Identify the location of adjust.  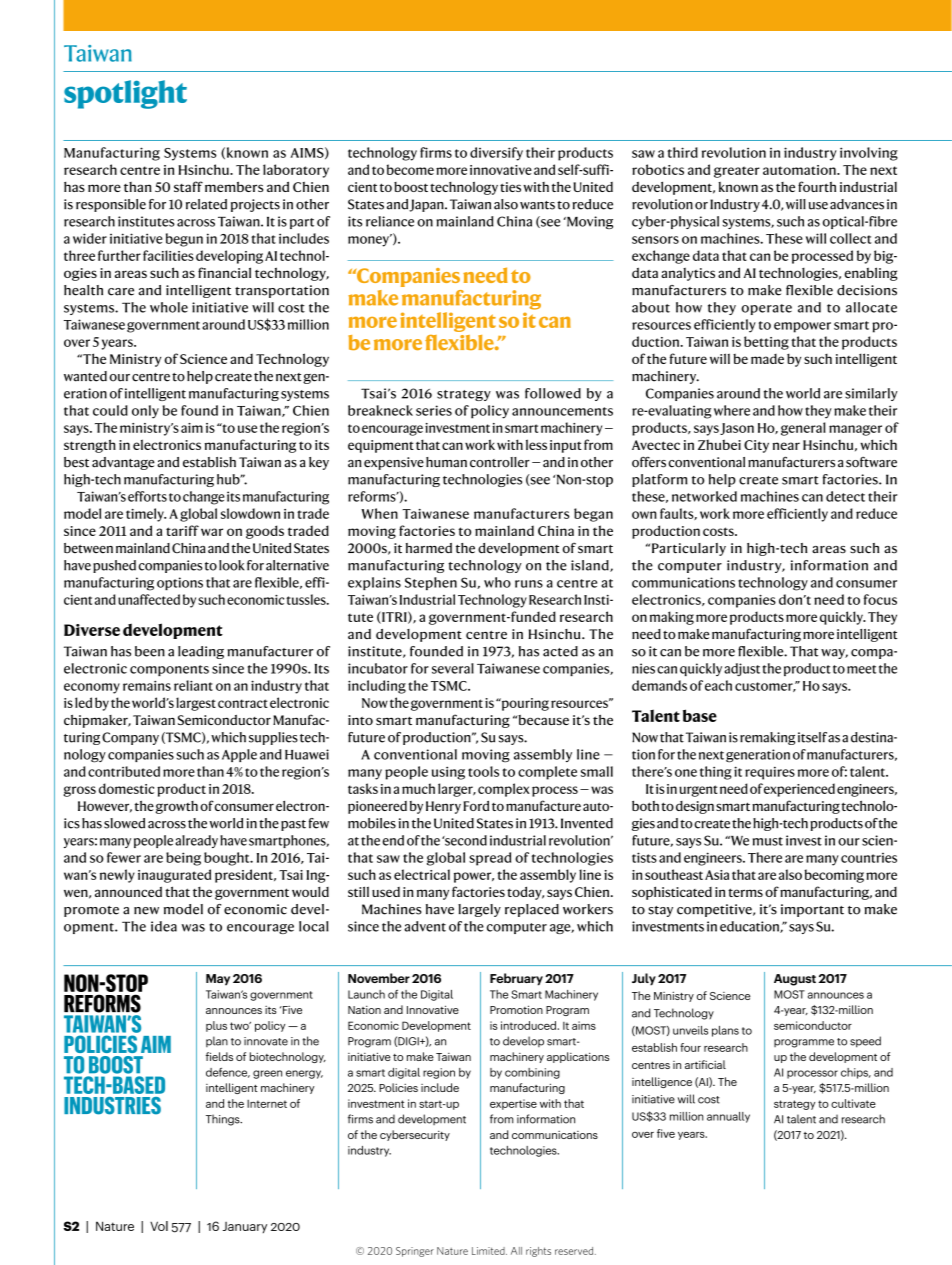
(742, 669).
